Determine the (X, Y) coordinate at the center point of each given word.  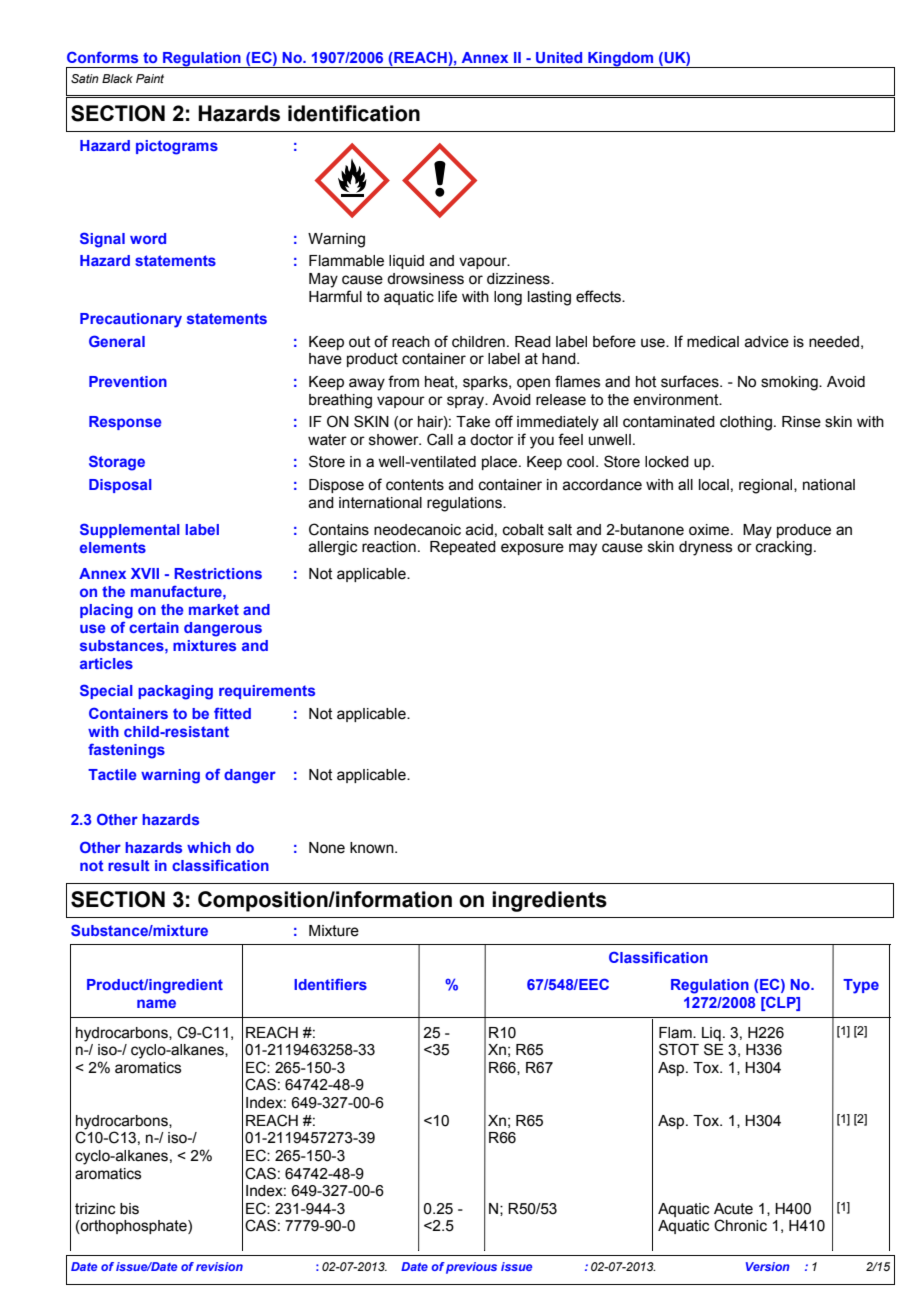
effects (599, 296)
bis (129, 1209)
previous (471, 1268)
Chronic (740, 1225)
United (559, 57)
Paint (150, 78)
